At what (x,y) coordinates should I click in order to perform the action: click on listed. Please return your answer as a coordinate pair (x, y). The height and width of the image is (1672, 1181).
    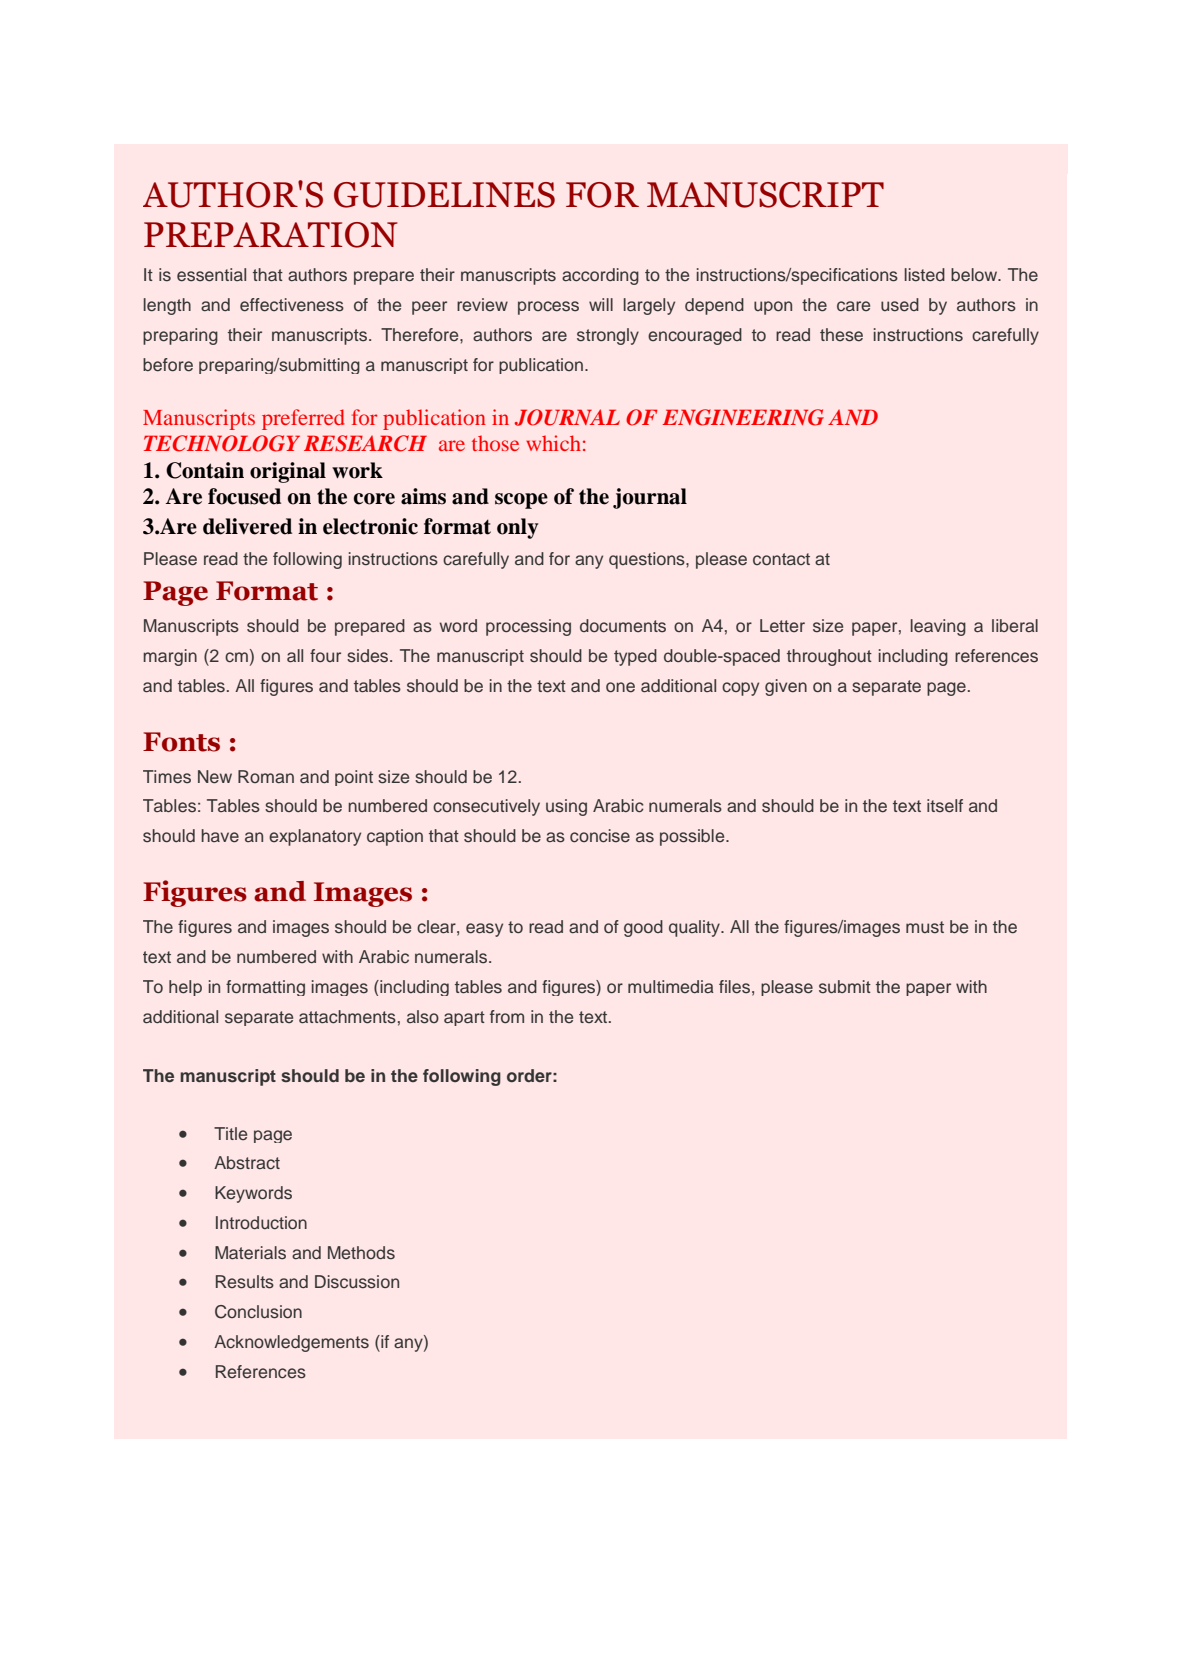
    Looking at the image, I should click on (925, 275).
